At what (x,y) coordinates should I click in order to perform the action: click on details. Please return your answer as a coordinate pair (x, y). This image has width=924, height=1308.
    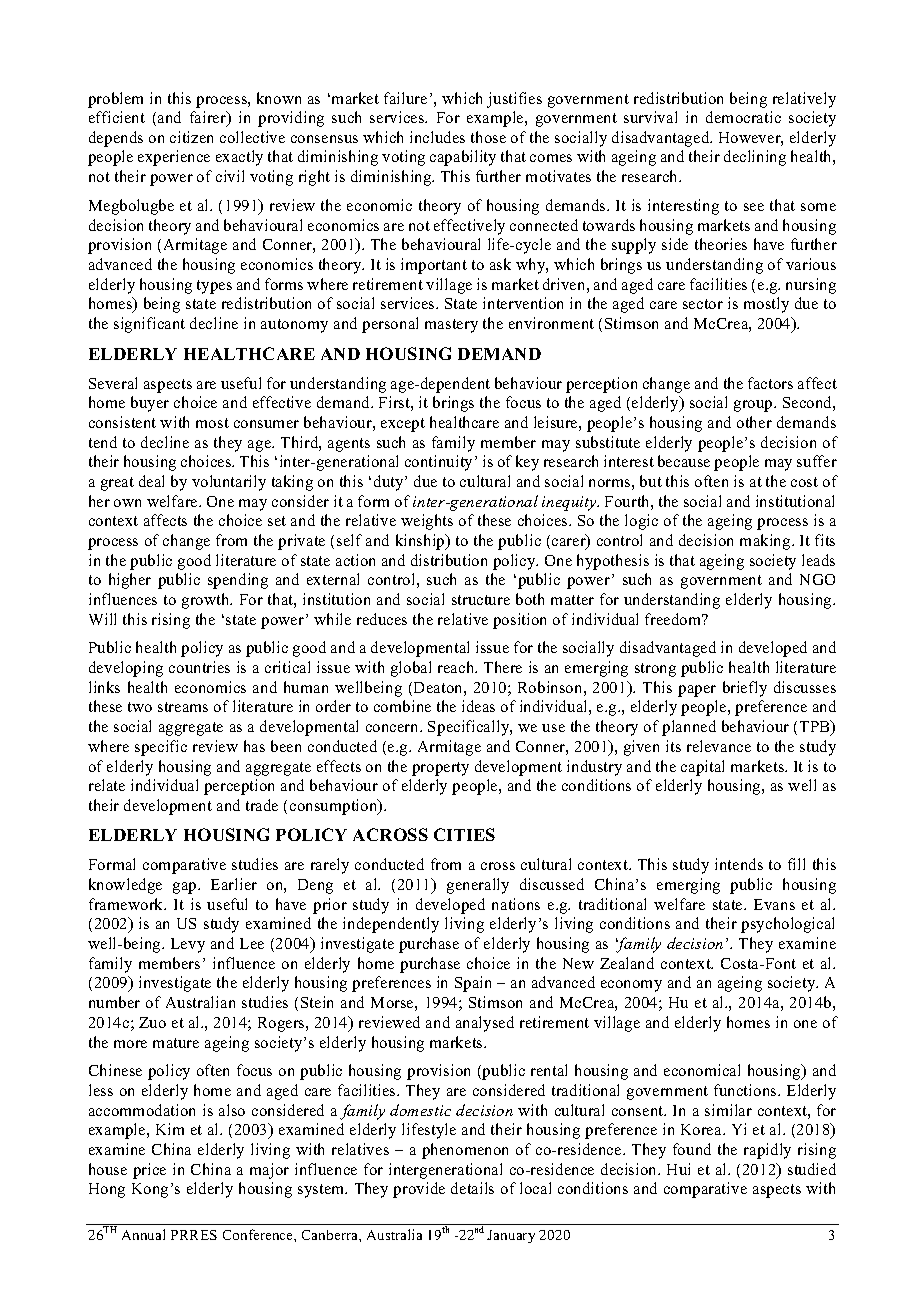
    Looking at the image, I should click on (472, 1188).
